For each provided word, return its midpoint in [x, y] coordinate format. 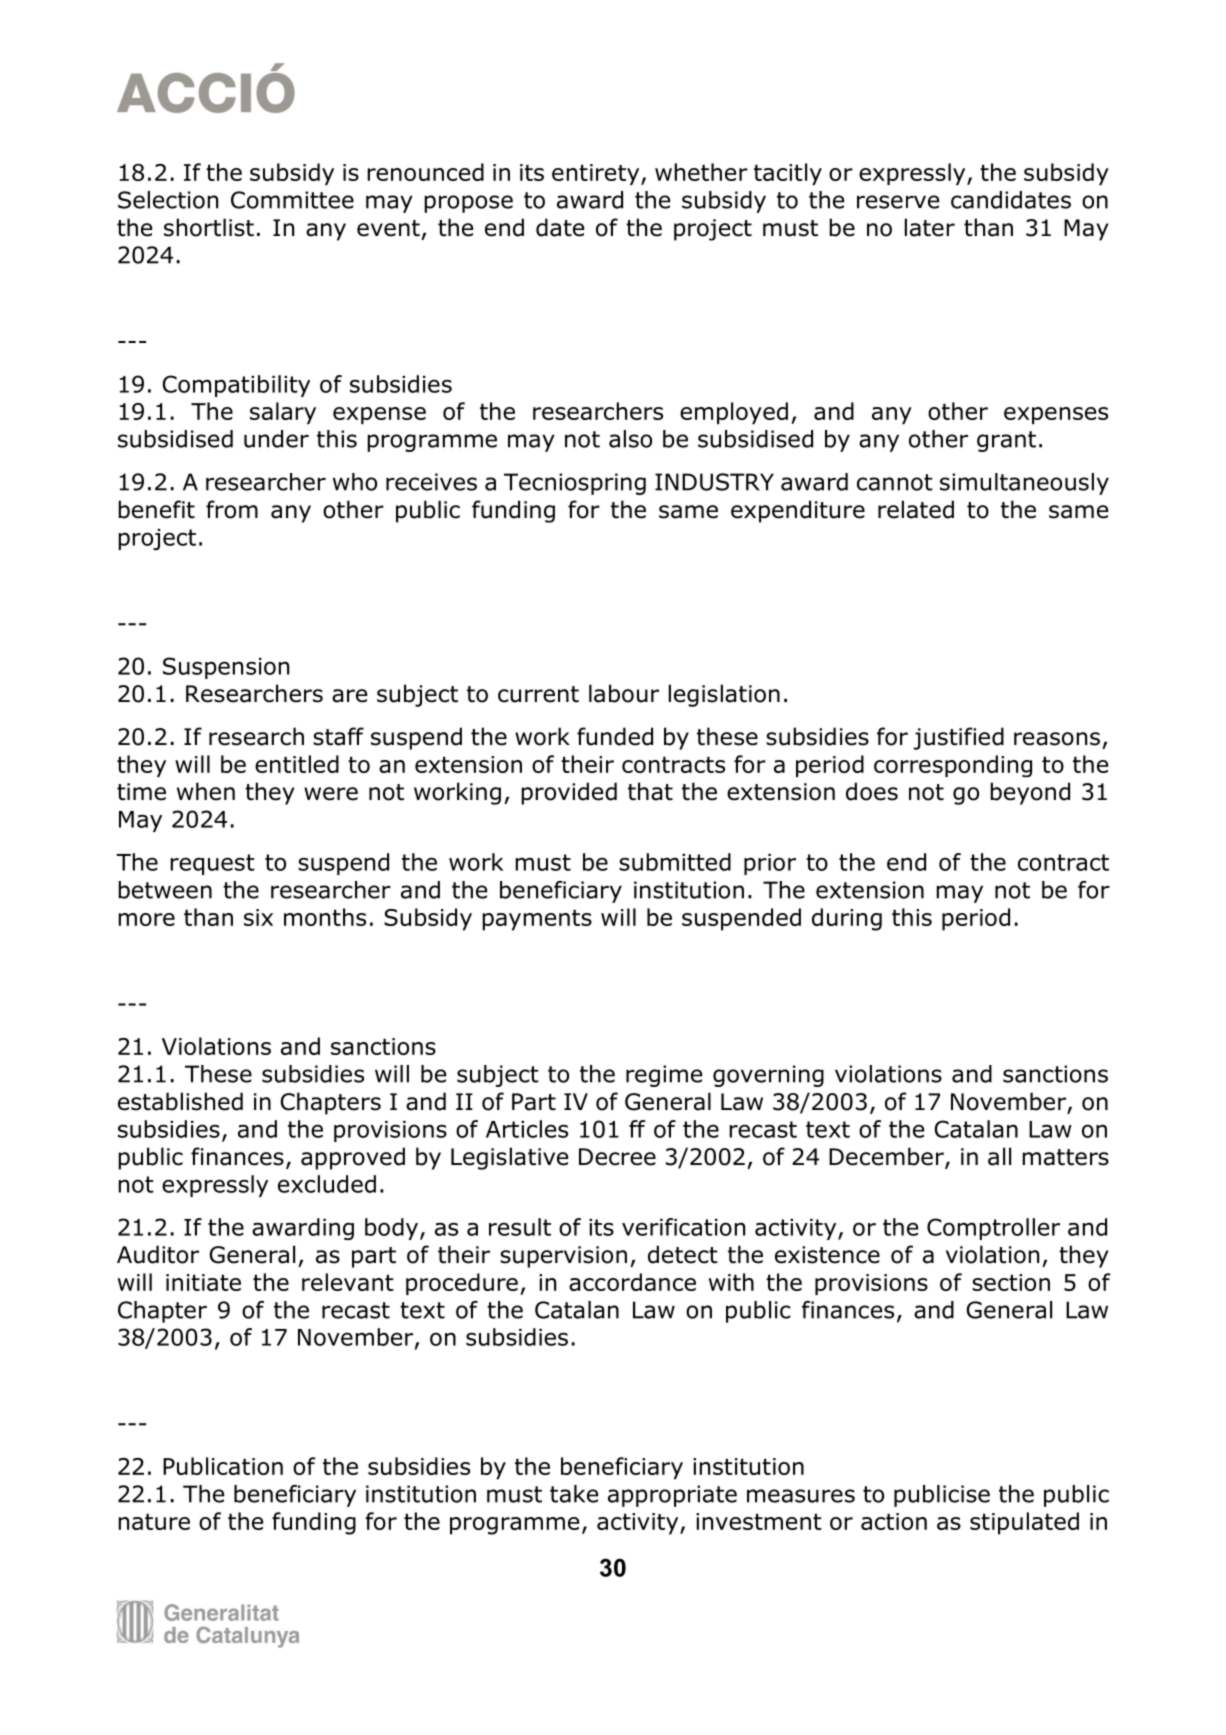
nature [154, 1521]
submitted [675, 862]
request [212, 864]
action [894, 1521]
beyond [1030, 793]
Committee [292, 200]
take [574, 1494]
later [930, 227]
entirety [597, 174]
